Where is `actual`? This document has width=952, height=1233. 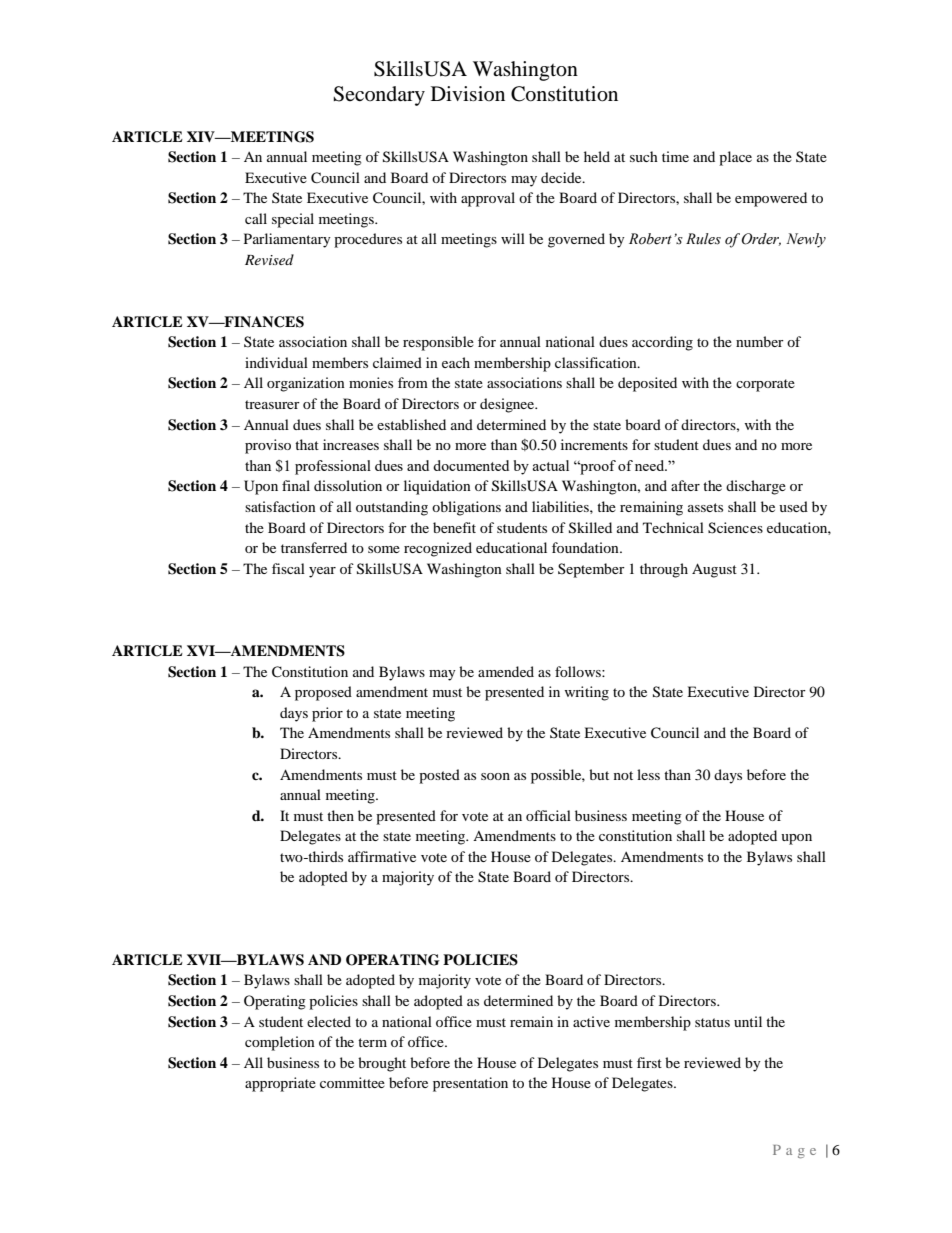 actual is located at coordinates (550, 465).
